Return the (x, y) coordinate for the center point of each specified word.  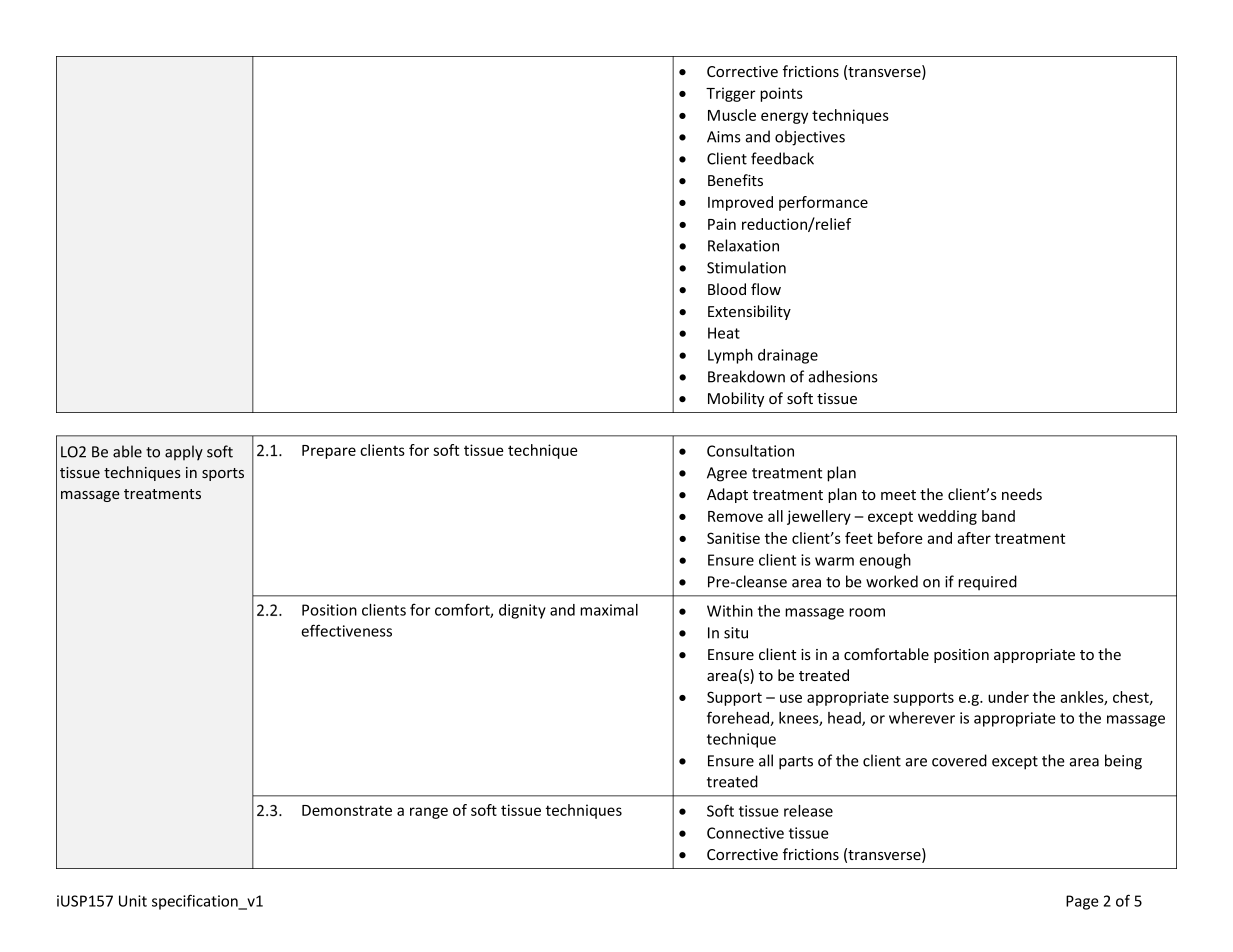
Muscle (732, 115)
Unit (133, 901)
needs (1022, 494)
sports (223, 474)
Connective (745, 833)
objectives (810, 138)
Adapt (727, 495)
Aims (724, 137)
